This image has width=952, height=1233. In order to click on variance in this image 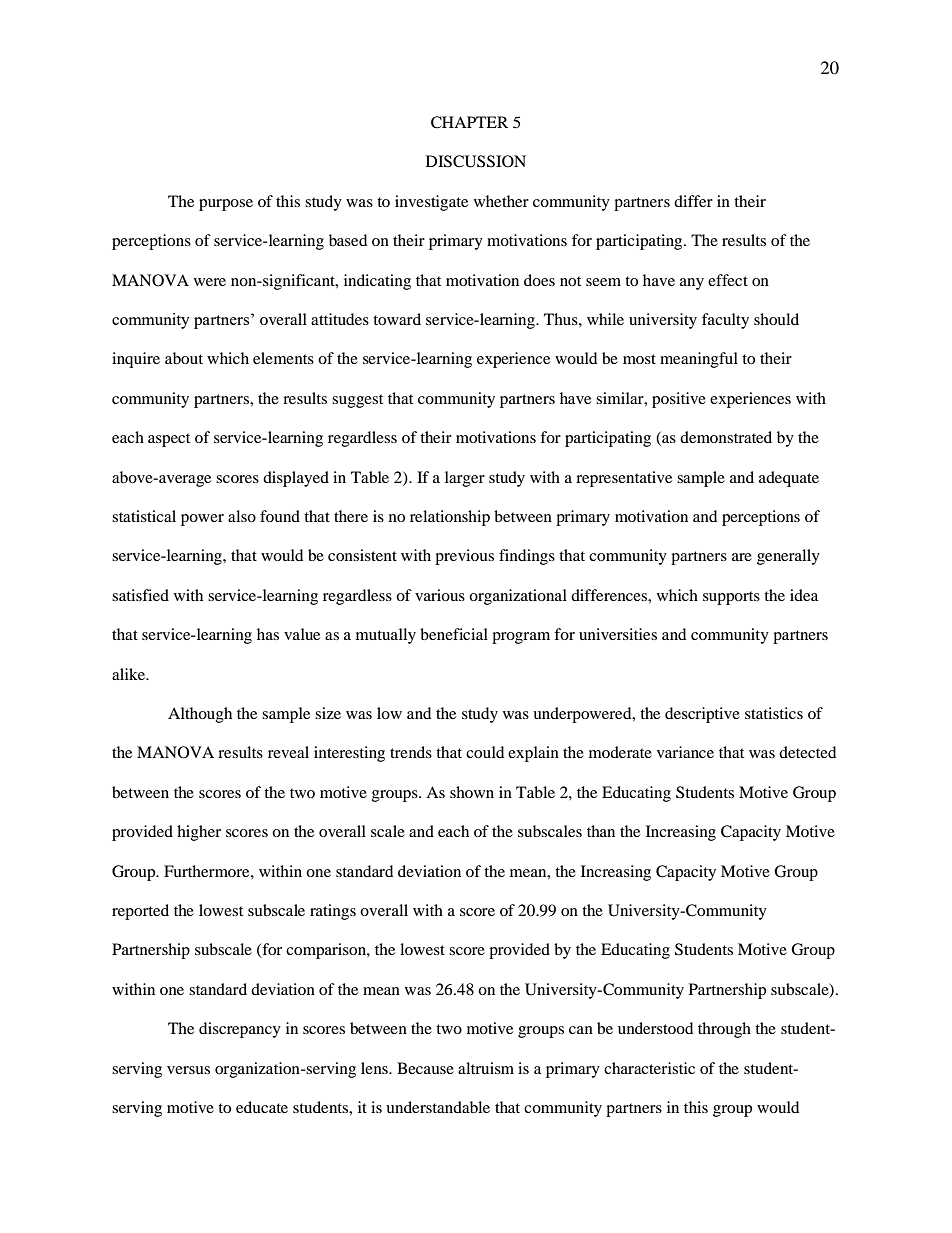, I will do `click(685, 752)`.
